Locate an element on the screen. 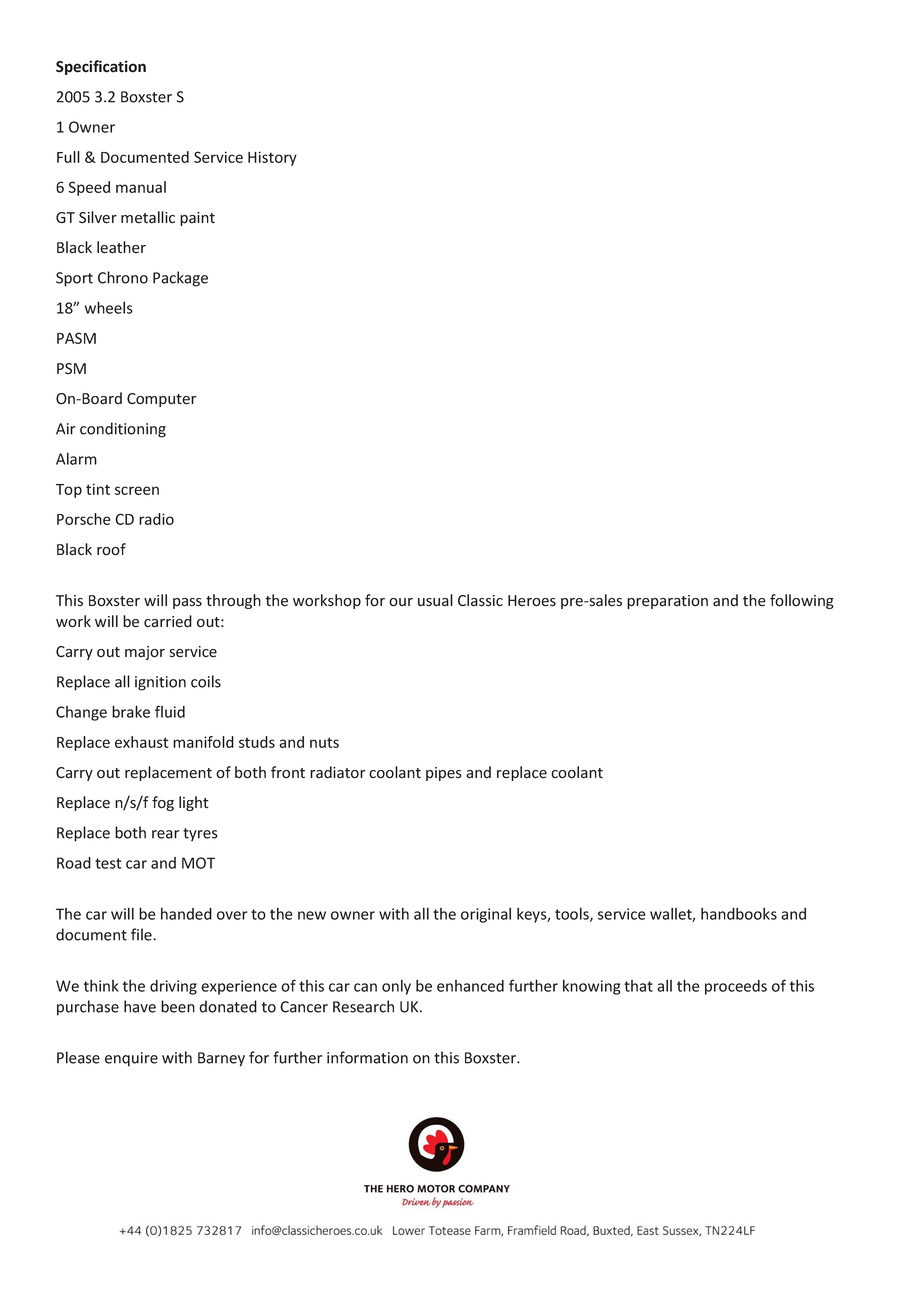 This screenshot has height=1308, width=924. fluid is located at coordinates (170, 711).
